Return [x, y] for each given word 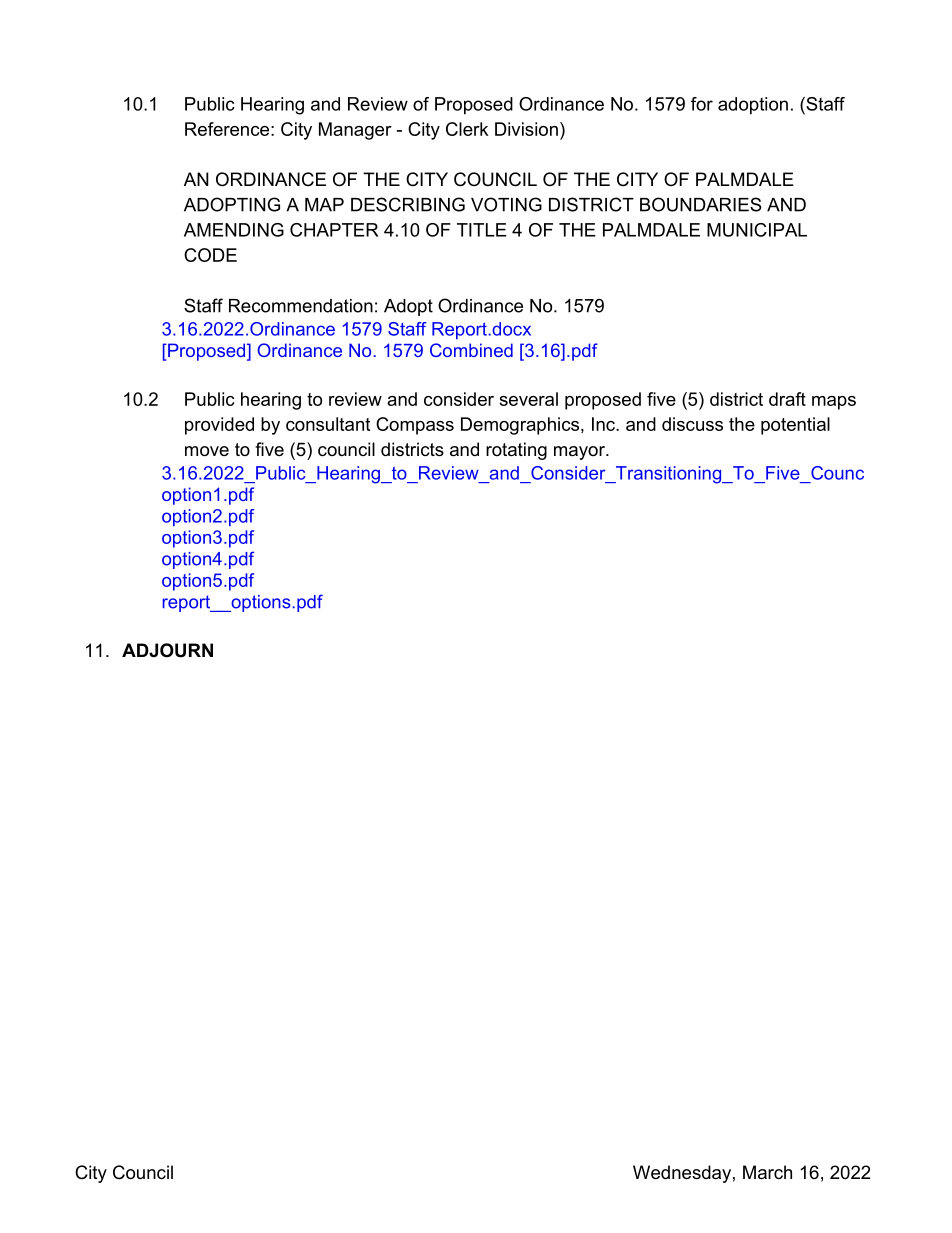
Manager [355, 131]
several [528, 399]
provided [219, 426]
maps [834, 403]
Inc [604, 424]
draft [787, 399]
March [767, 1172]
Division [526, 129]
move [207, 451]
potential [795, 426]
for [702, 104]
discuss [692, 424]
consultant [328, 424]
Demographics [521, 426]
